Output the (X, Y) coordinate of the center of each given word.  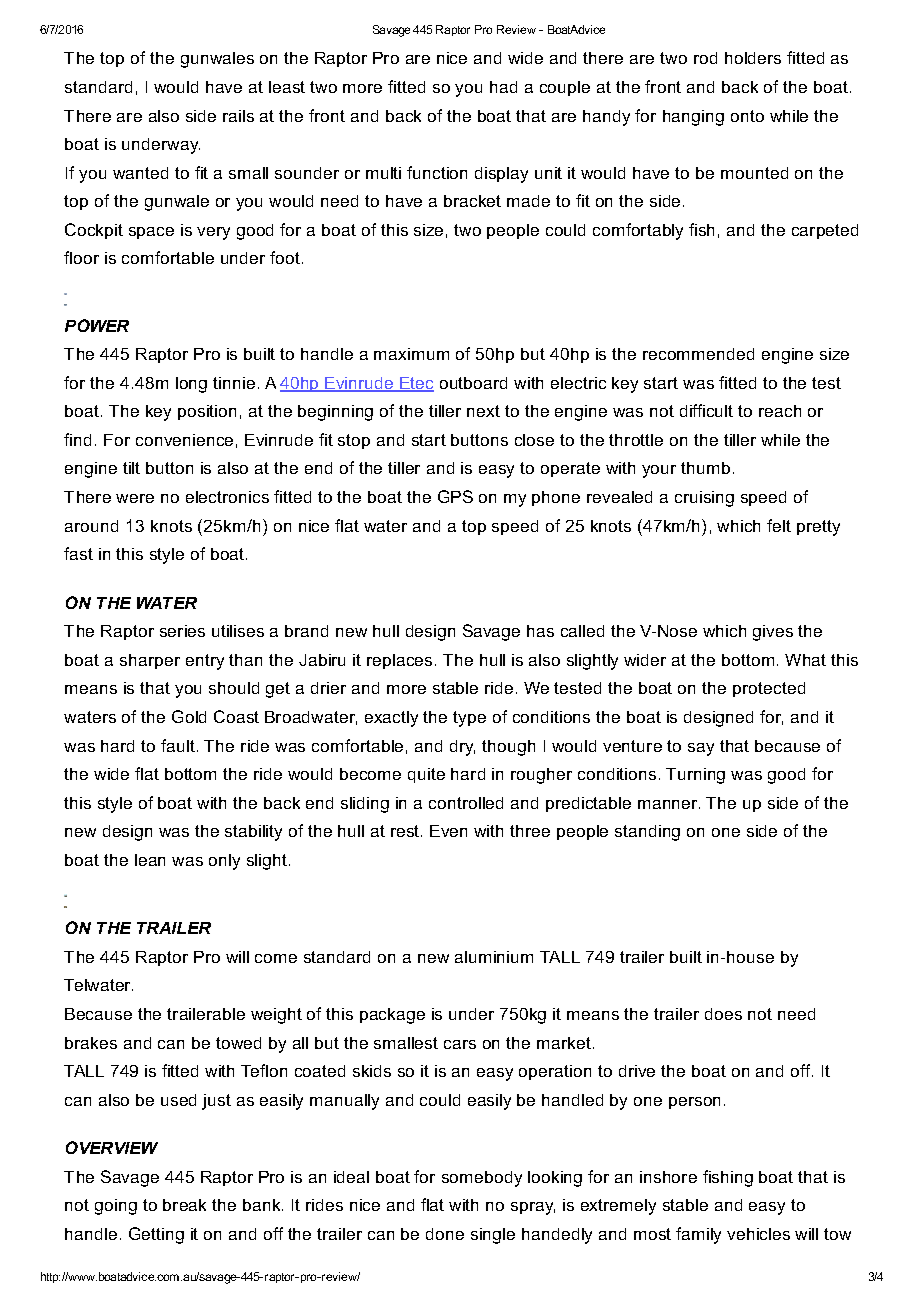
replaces (399, 661)
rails (238, 116)
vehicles (758, 1234)
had (503, 87)
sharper (150, 661)
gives (773, 633)
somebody (482, 1179)
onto (747, 116)
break (184, 1205)
